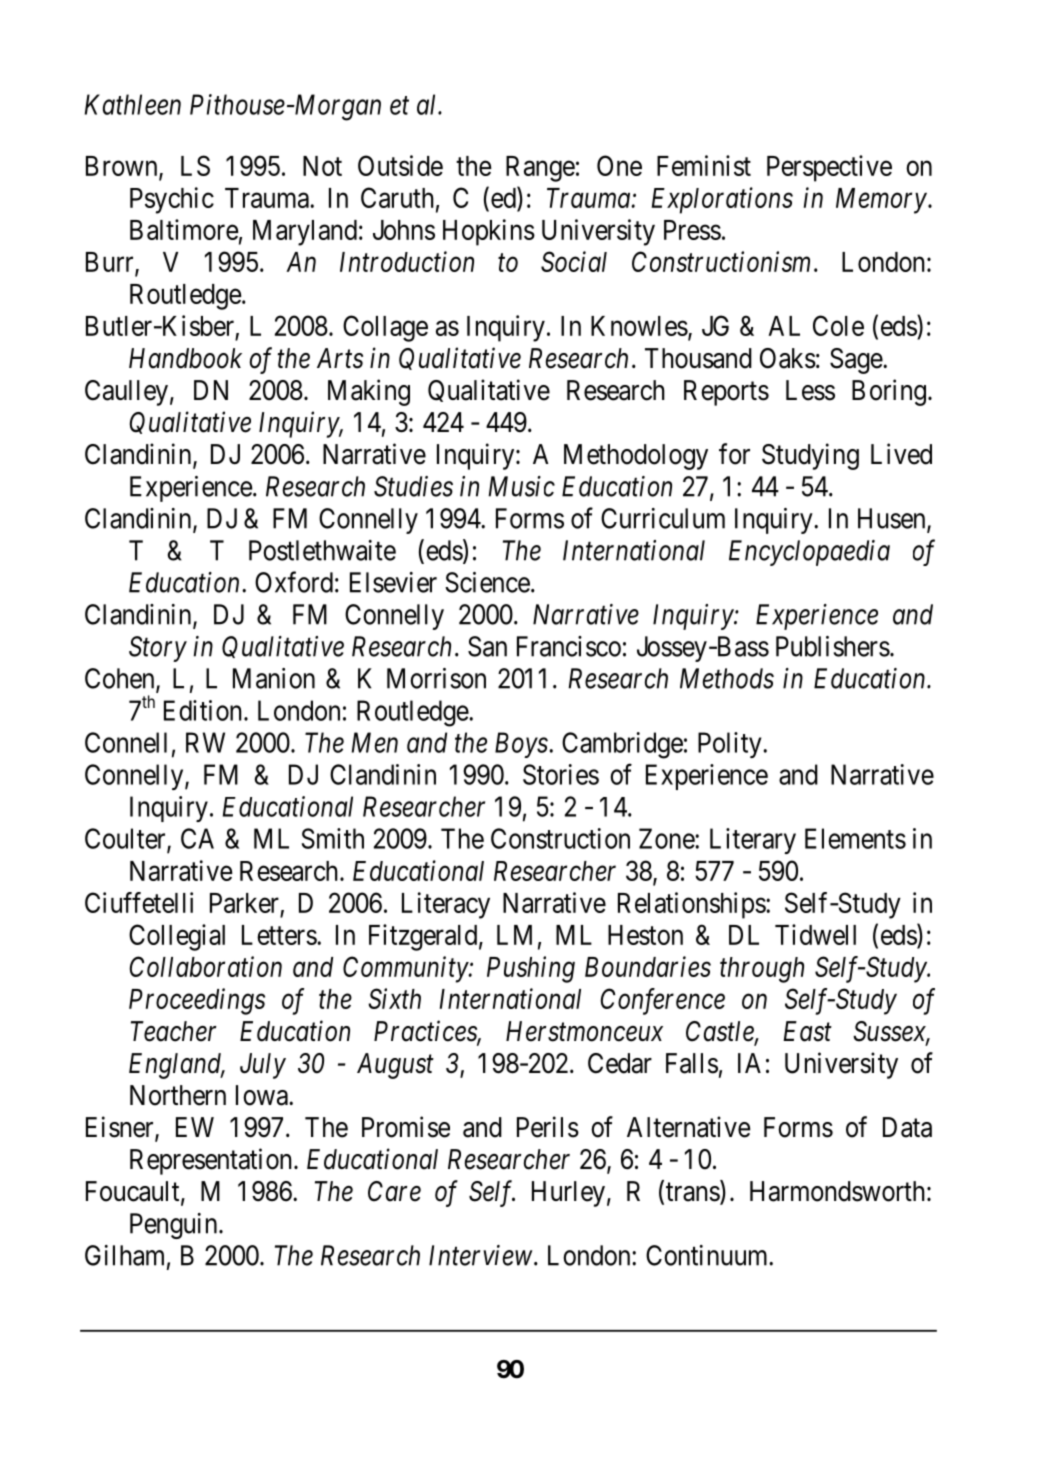 Image resolution: width=1038 pixels, height=1472 pixels. What do you see at coordinates (212, 1161) in the screenshot?
I see `Representation` at bounding box center [212, 1161].
